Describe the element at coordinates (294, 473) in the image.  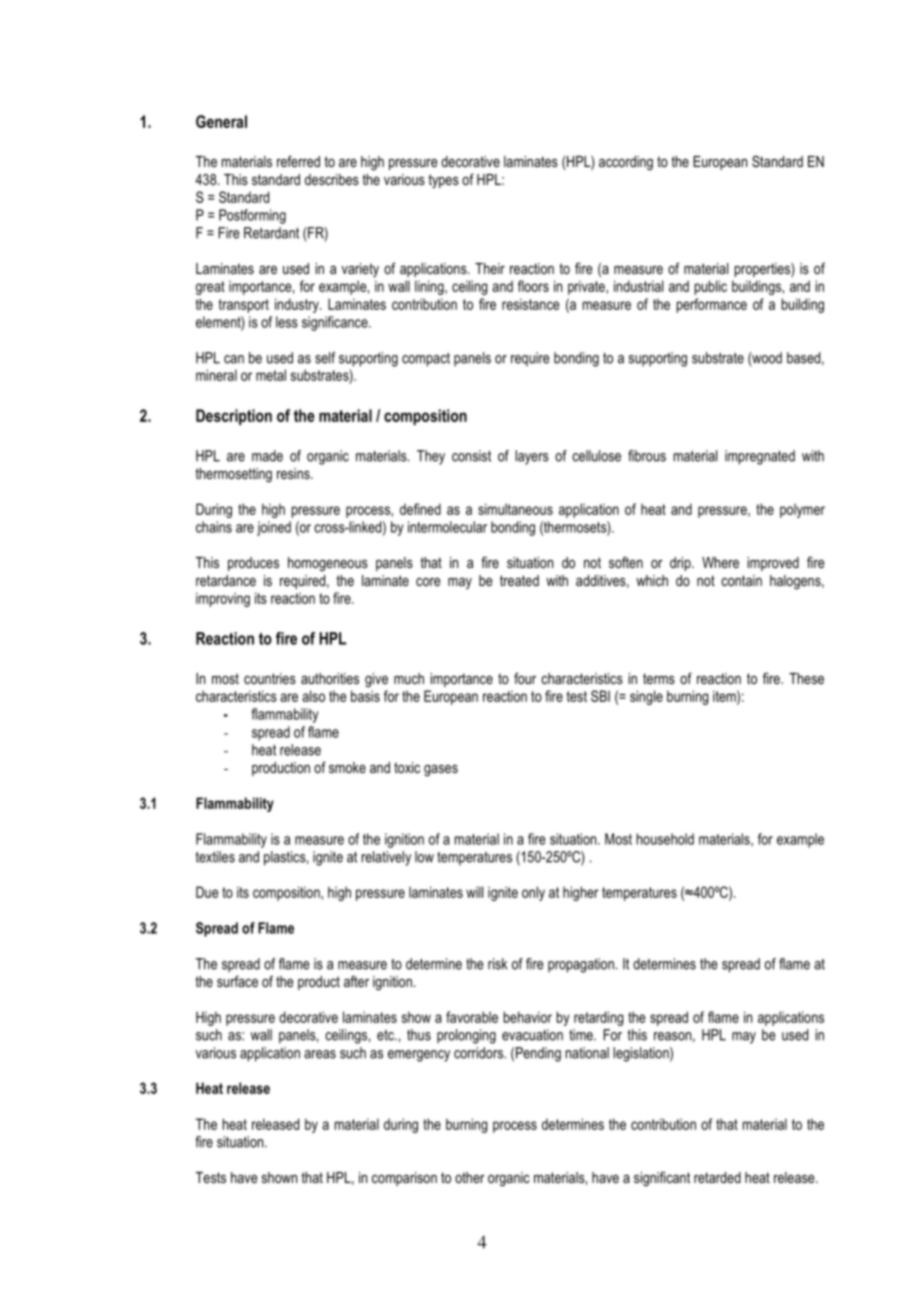
I see `resins` at that location.
